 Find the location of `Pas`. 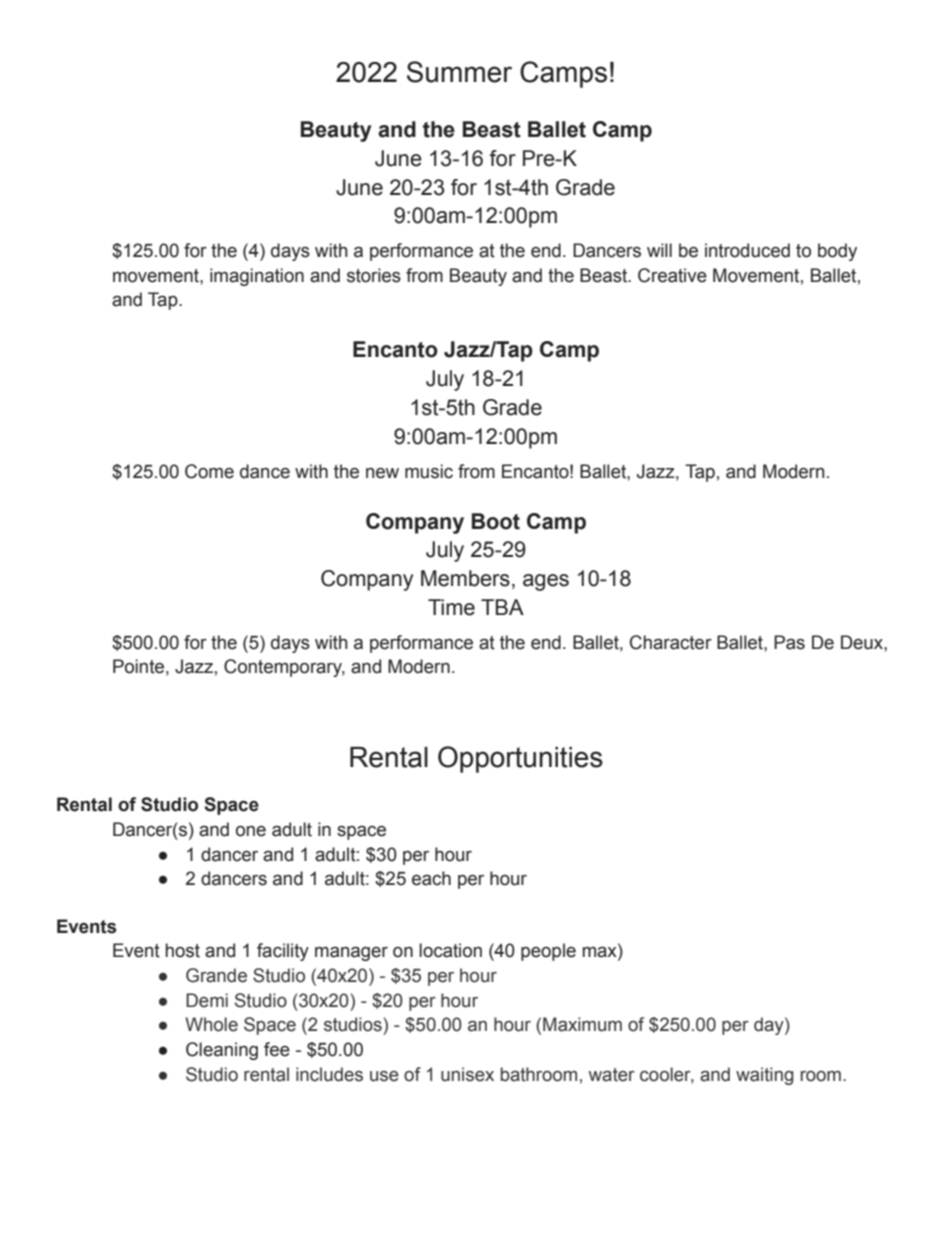

Pas is located at coordinates (789, 642).
